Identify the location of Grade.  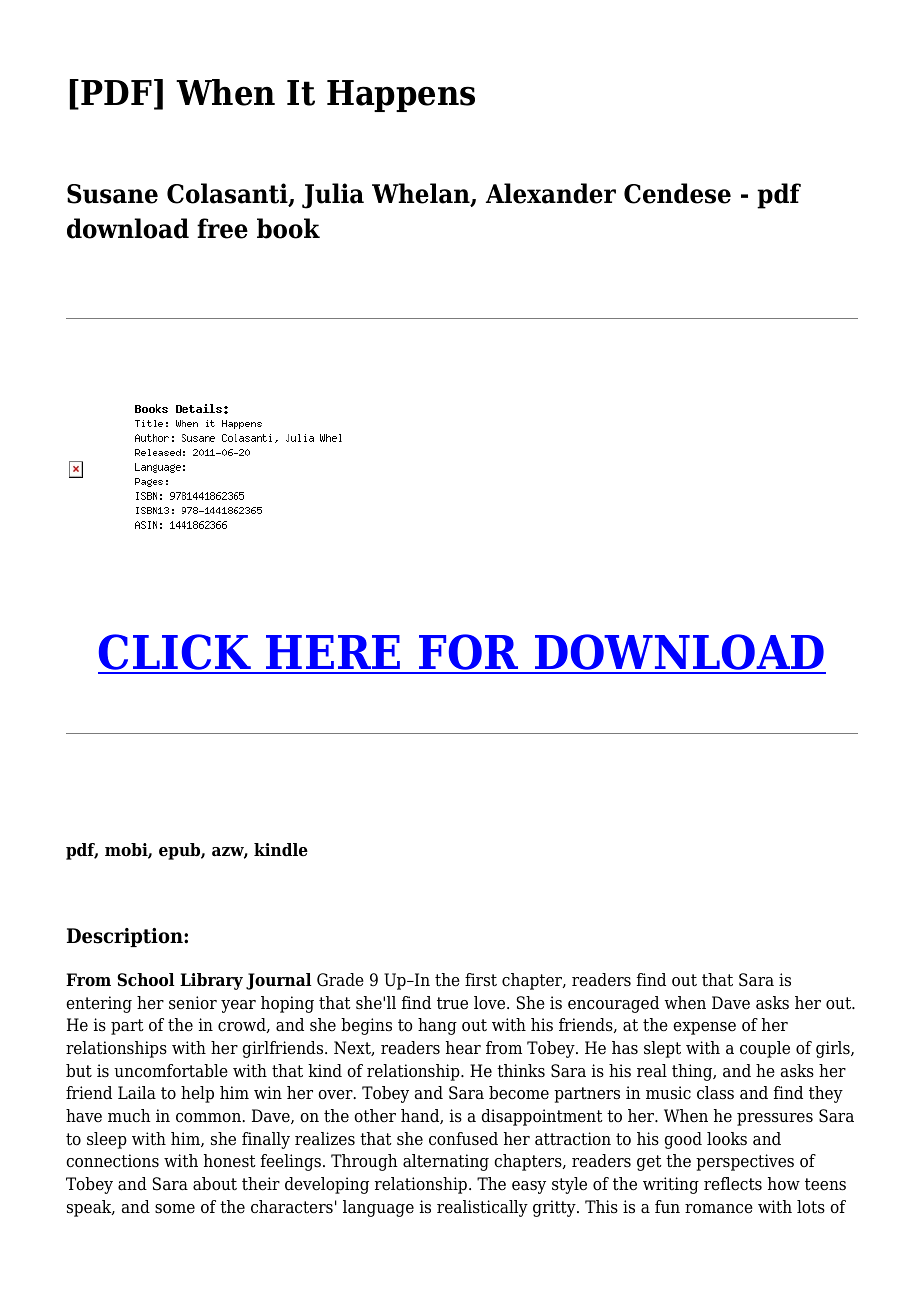
(340, 980).
